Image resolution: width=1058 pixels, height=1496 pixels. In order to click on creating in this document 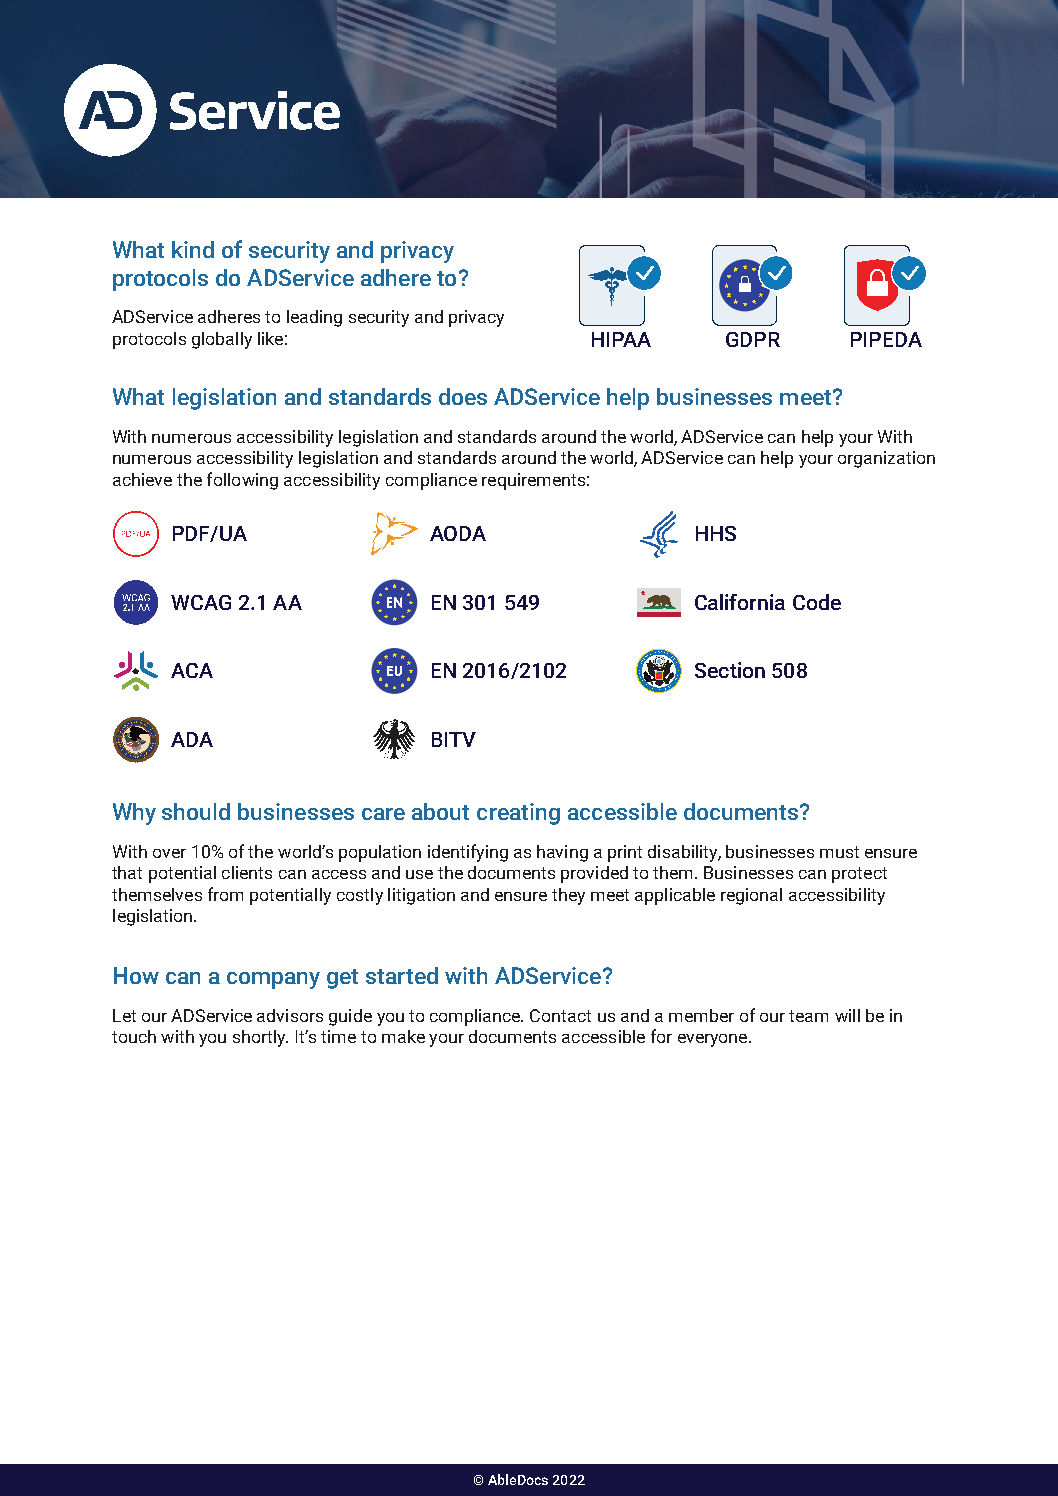, I will do `click(518, 814)`.
